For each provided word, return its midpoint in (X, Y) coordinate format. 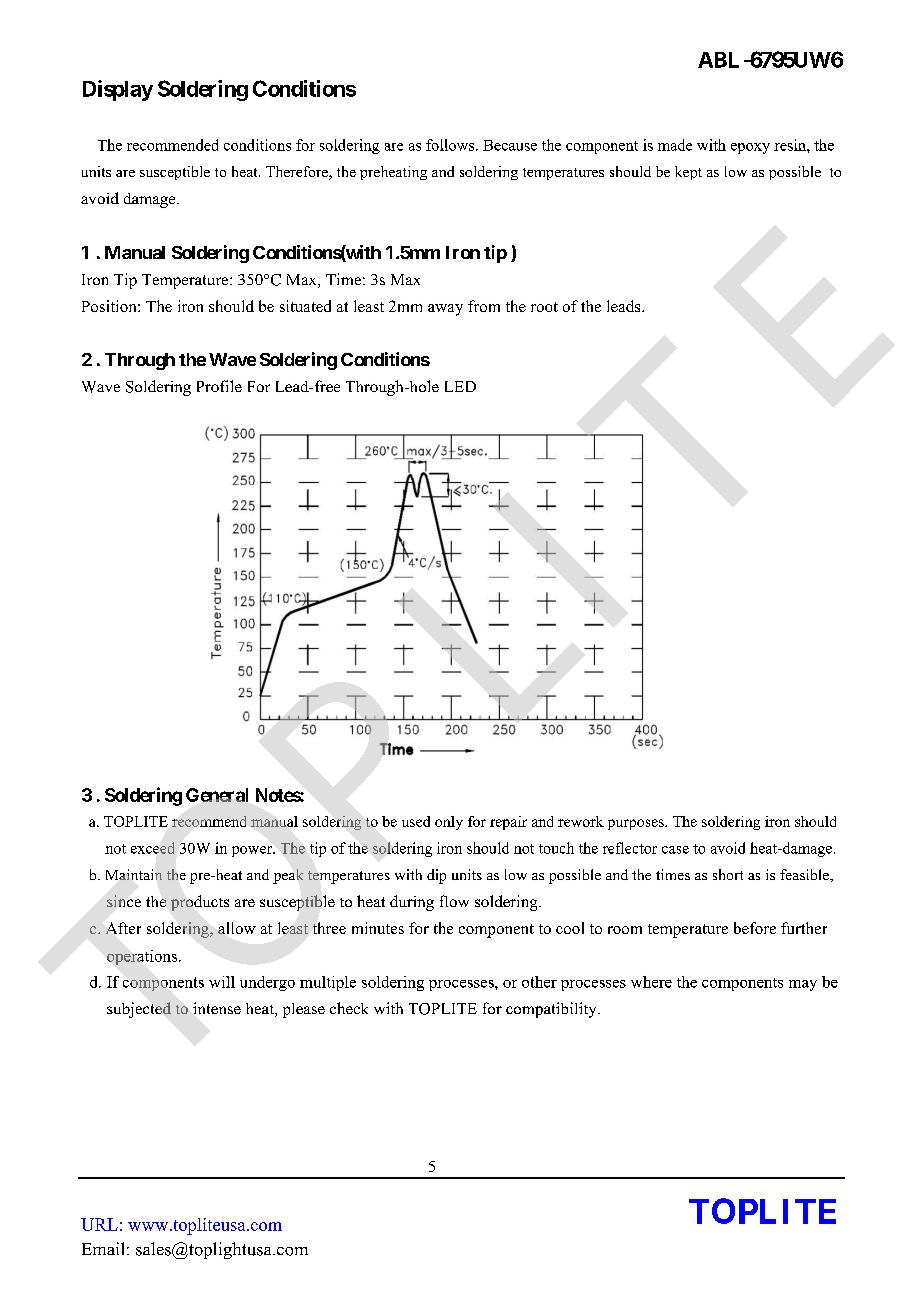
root (544, 307)
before (755, 928)
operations (143, 957)
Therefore (298, 173)
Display (118, 90)
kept (688, 173)
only (449, 823)
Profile (219, 386)
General (217, 795)
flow (454, 901)
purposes (637, 824)
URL (99, 1224)
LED (460, 386)
